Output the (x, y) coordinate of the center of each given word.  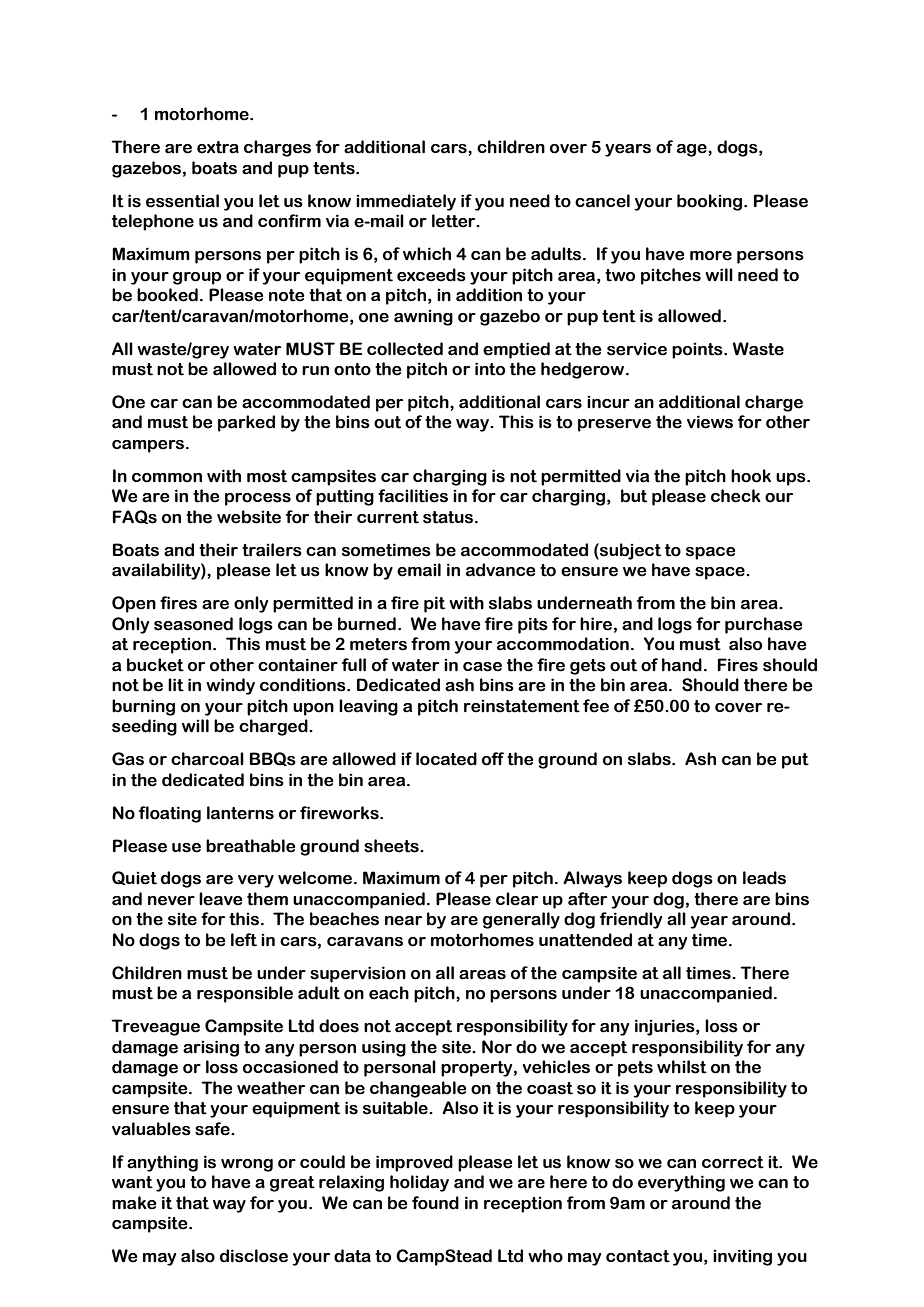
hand (682, 665)
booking (711, 202)
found (435, 1203)
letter (455, 221)
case (482, 667)
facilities (413, 496)
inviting (742, 1257)
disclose (254, 1256)
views (710, 422)
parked (246, 423)
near (403, 921)
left (244, 940)
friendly (631, 920)
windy (230, 686)
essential (182, 201)
